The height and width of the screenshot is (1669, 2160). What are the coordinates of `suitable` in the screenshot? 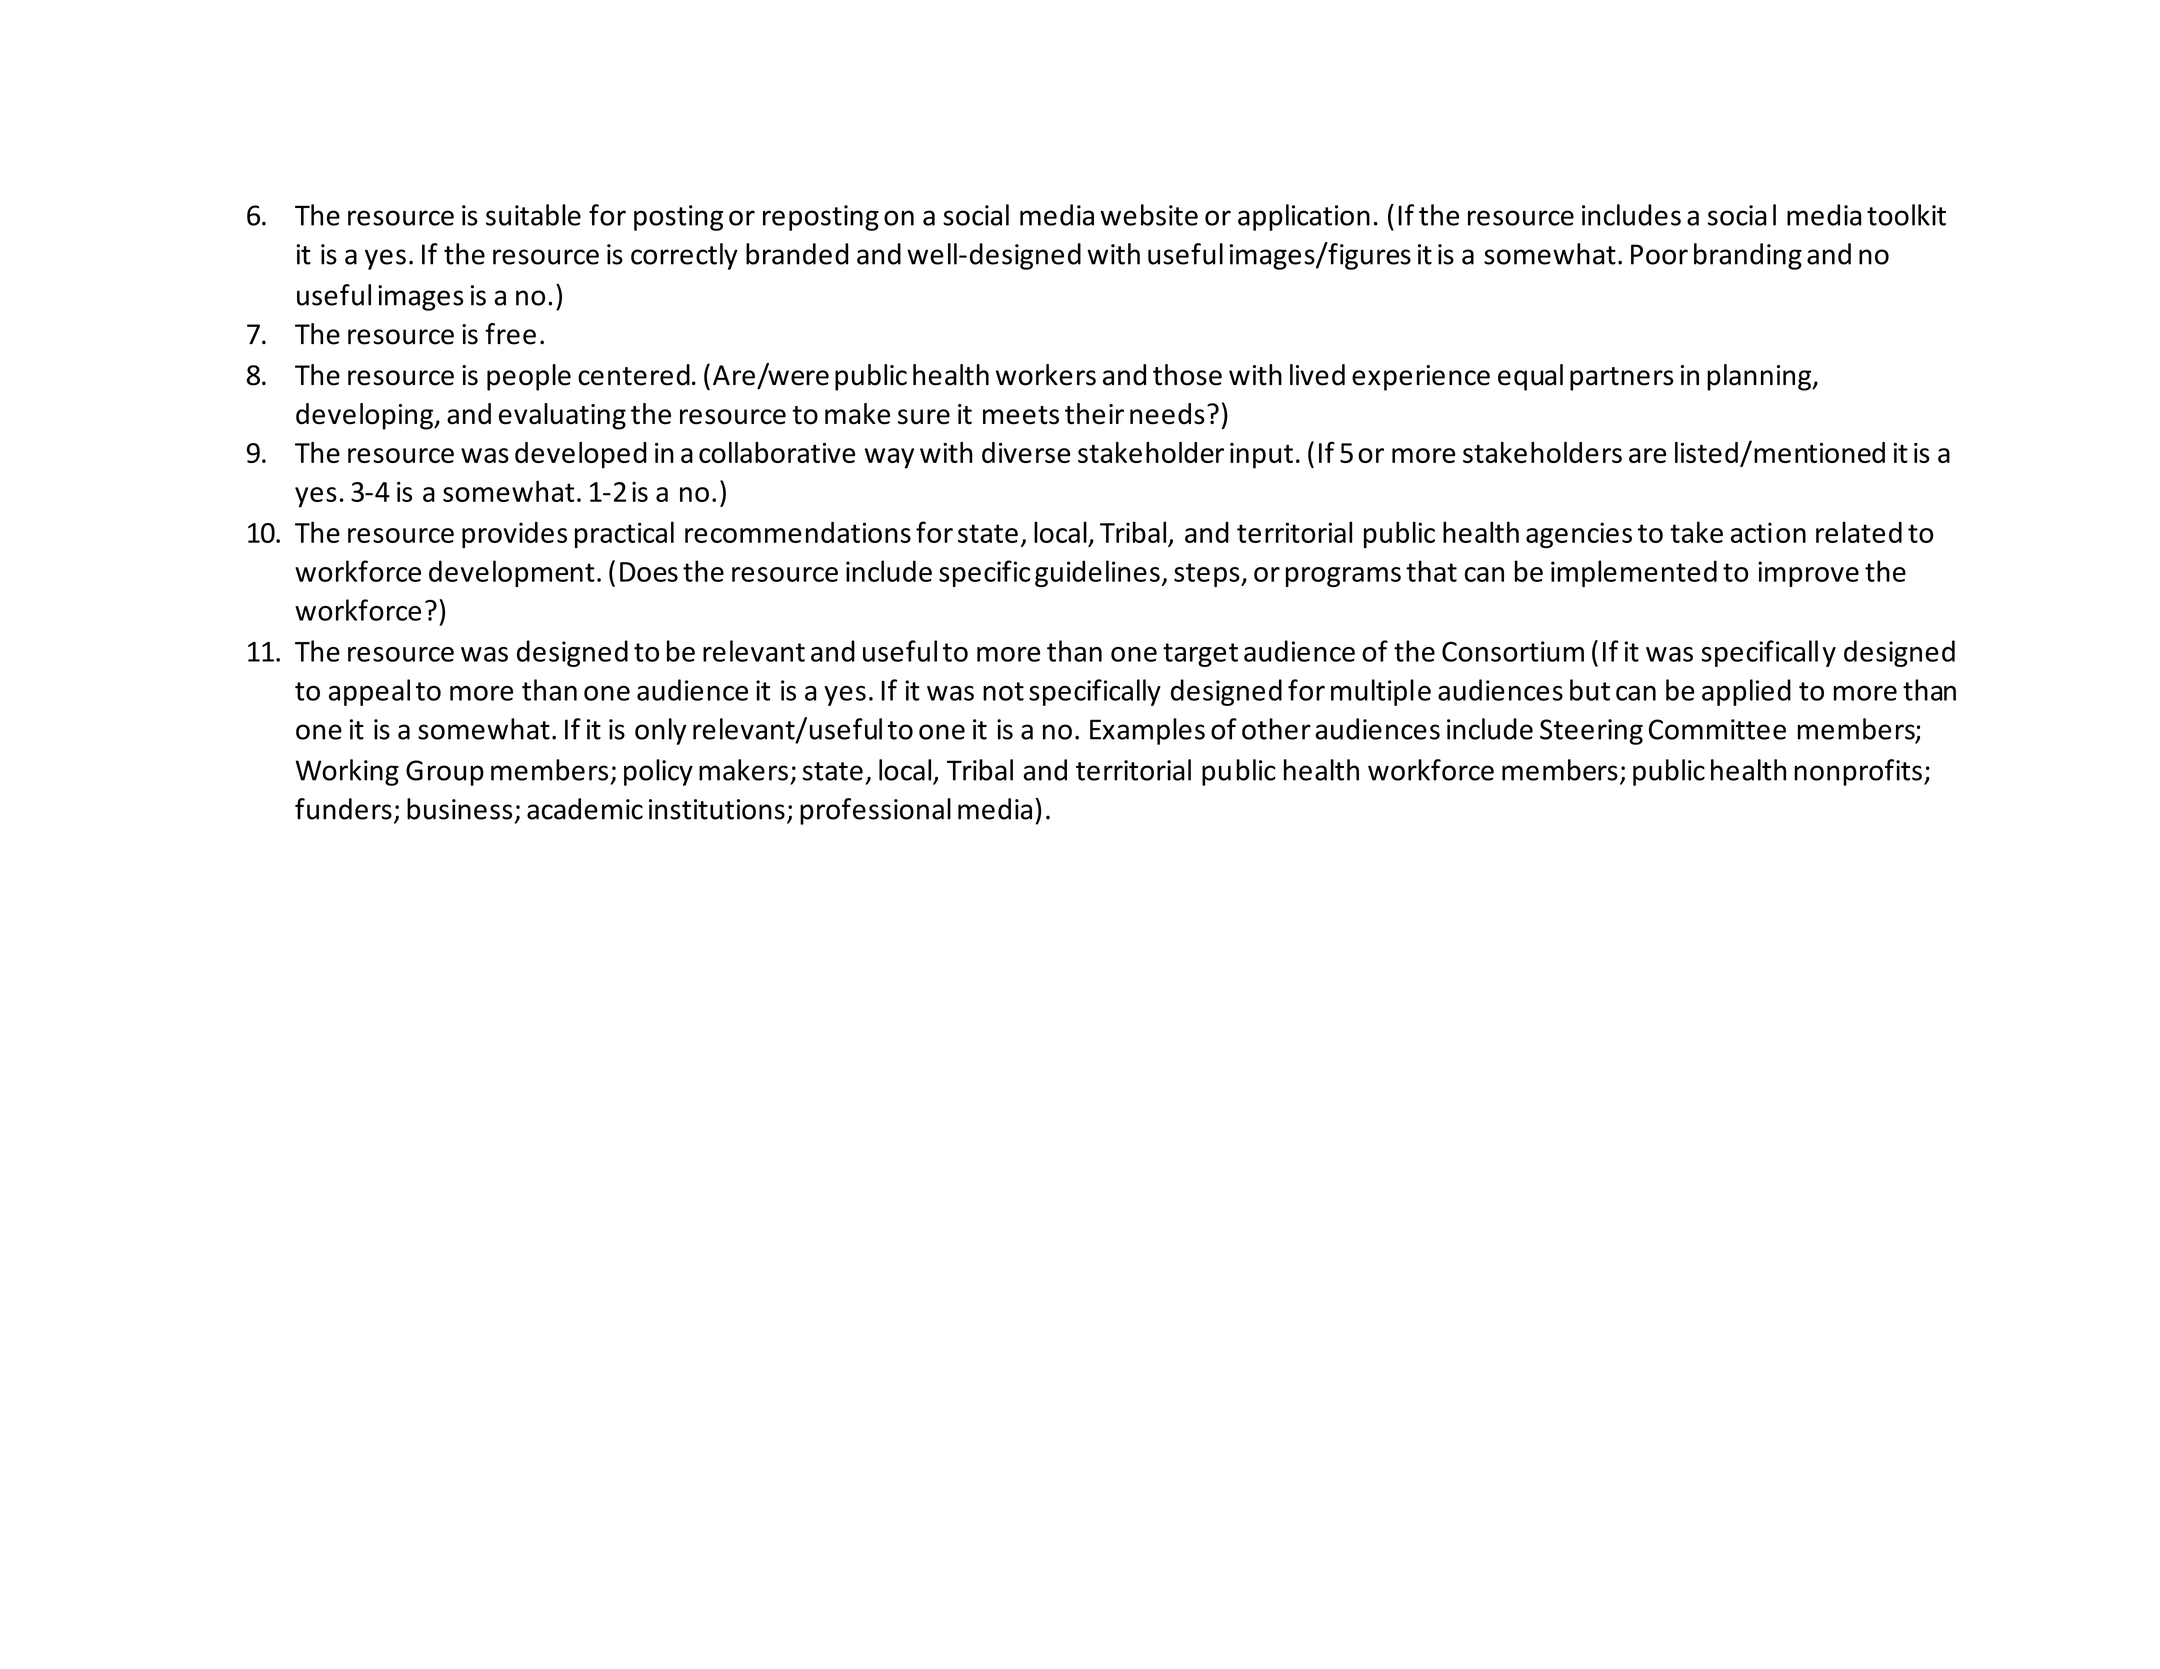 It's located at (533, 215).
